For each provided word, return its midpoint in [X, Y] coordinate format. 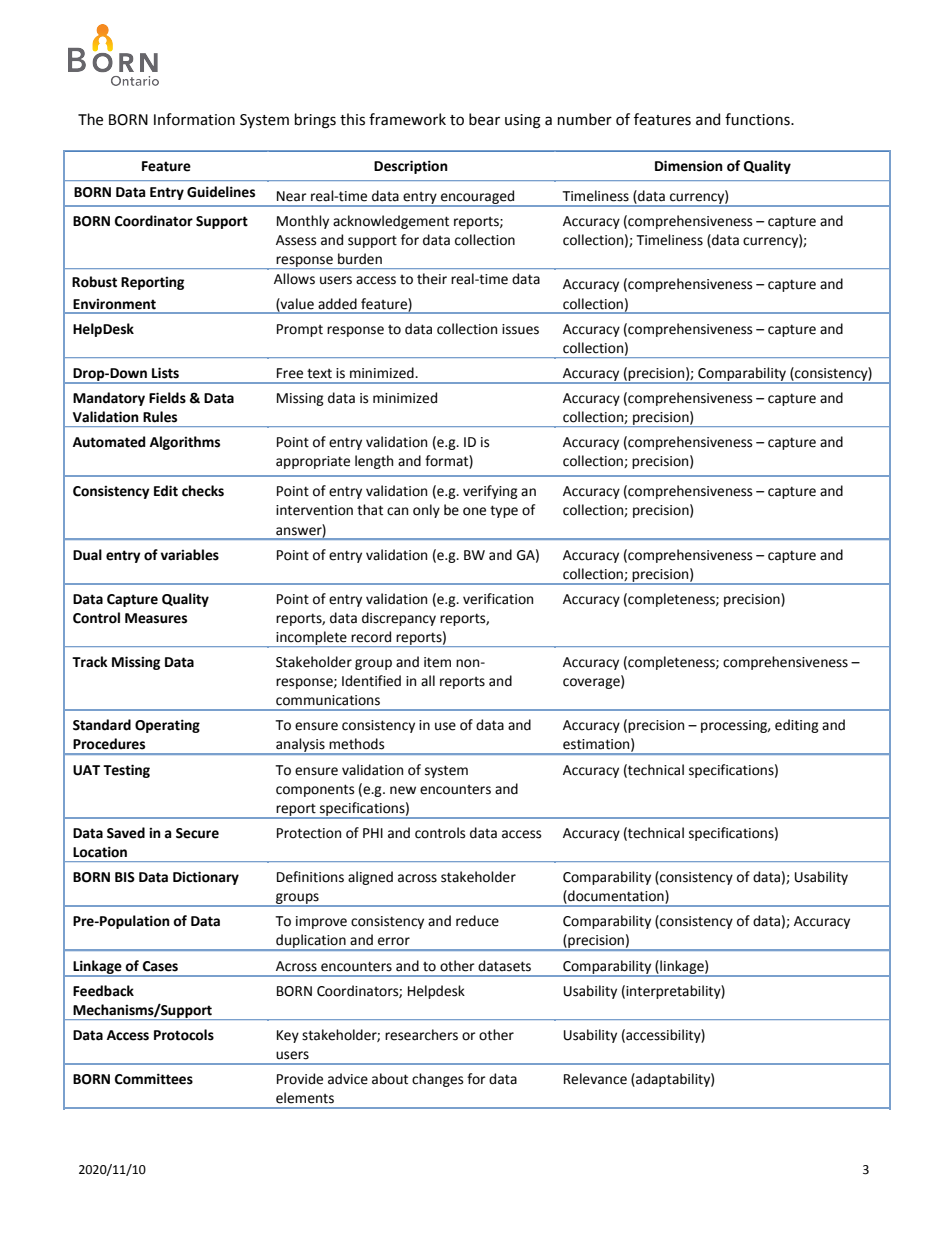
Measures [156, 618]
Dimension [689, 166]
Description [411, 167]
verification [498, 599]
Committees [154, 1079]
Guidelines [221, 192]
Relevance [595, 1079]
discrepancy [399, 619]
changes [437, 1080]
